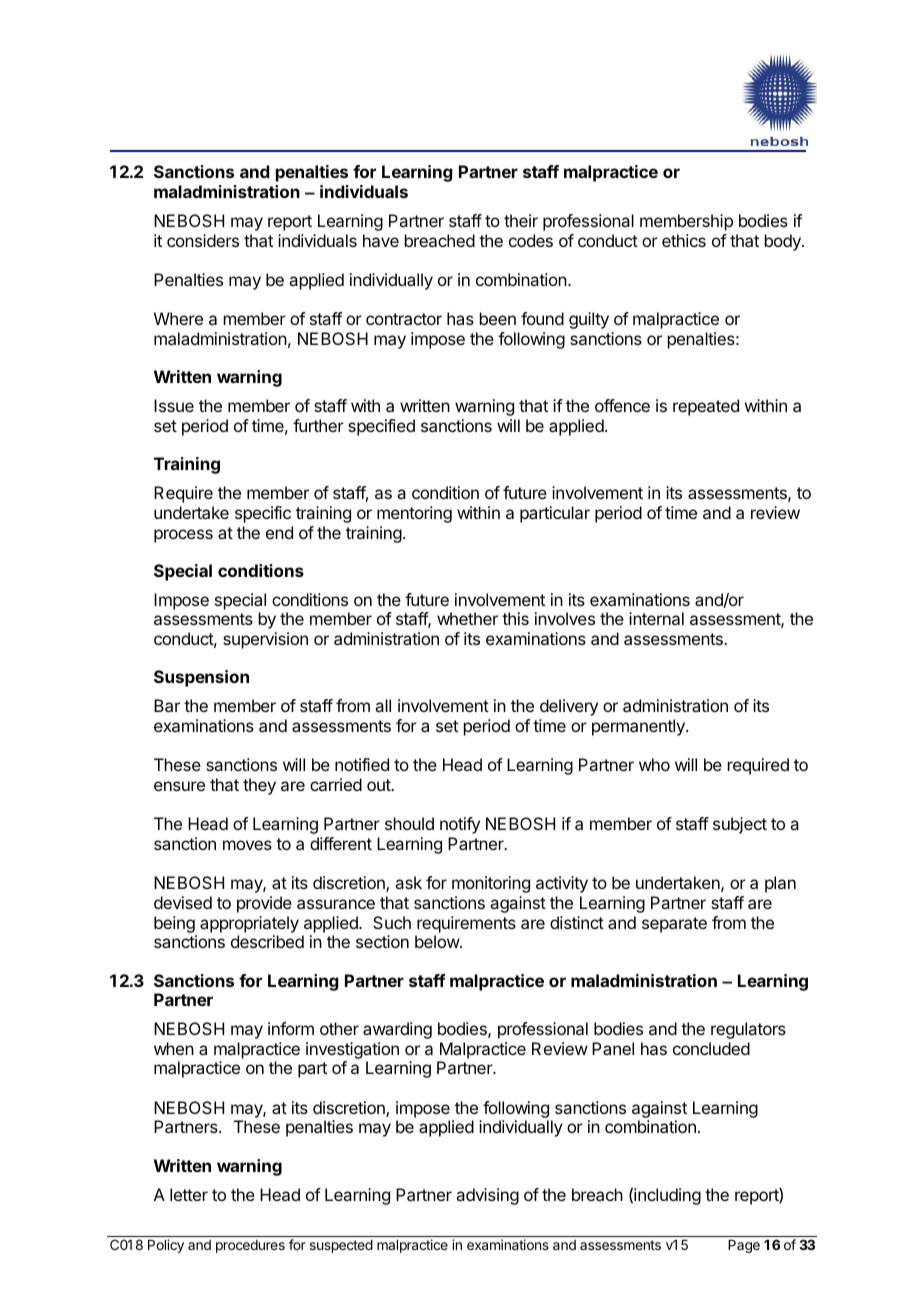 This page has width=924, height=1308. What do you see at coordinates (531, 240) in the page?
I see `codes` at bounding box center [531, 240].
